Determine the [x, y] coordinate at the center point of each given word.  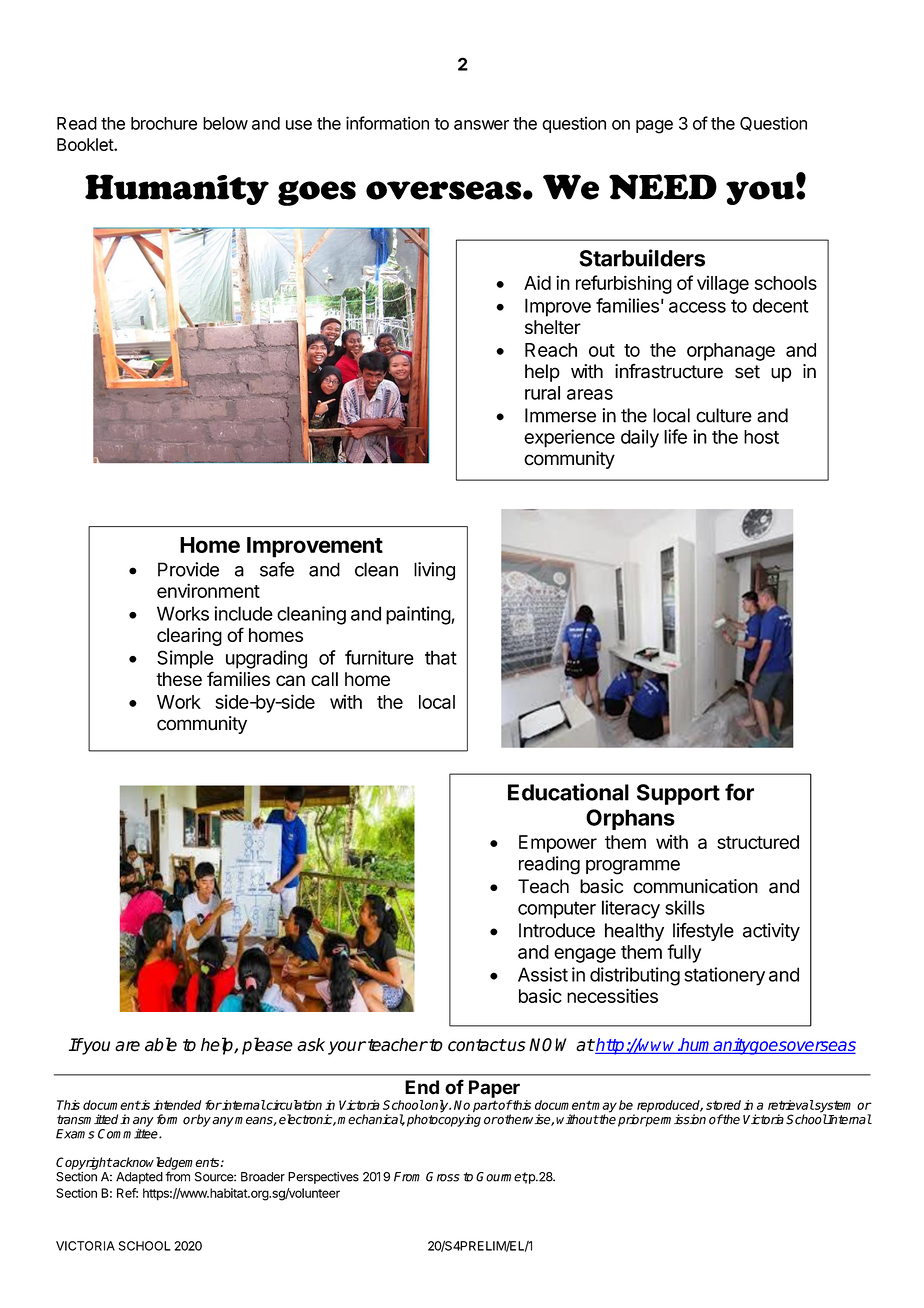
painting [419, 615]
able [161, 1044]
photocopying [444, 1120]
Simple [185, 659]
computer [557, 910]
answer [481, 125]
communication [695, 886]
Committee [129, 1133]
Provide [188, 569]
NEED [663, 187]
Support [678, 794]
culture [724, 415]
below [225, 123]
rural [542, 393]
